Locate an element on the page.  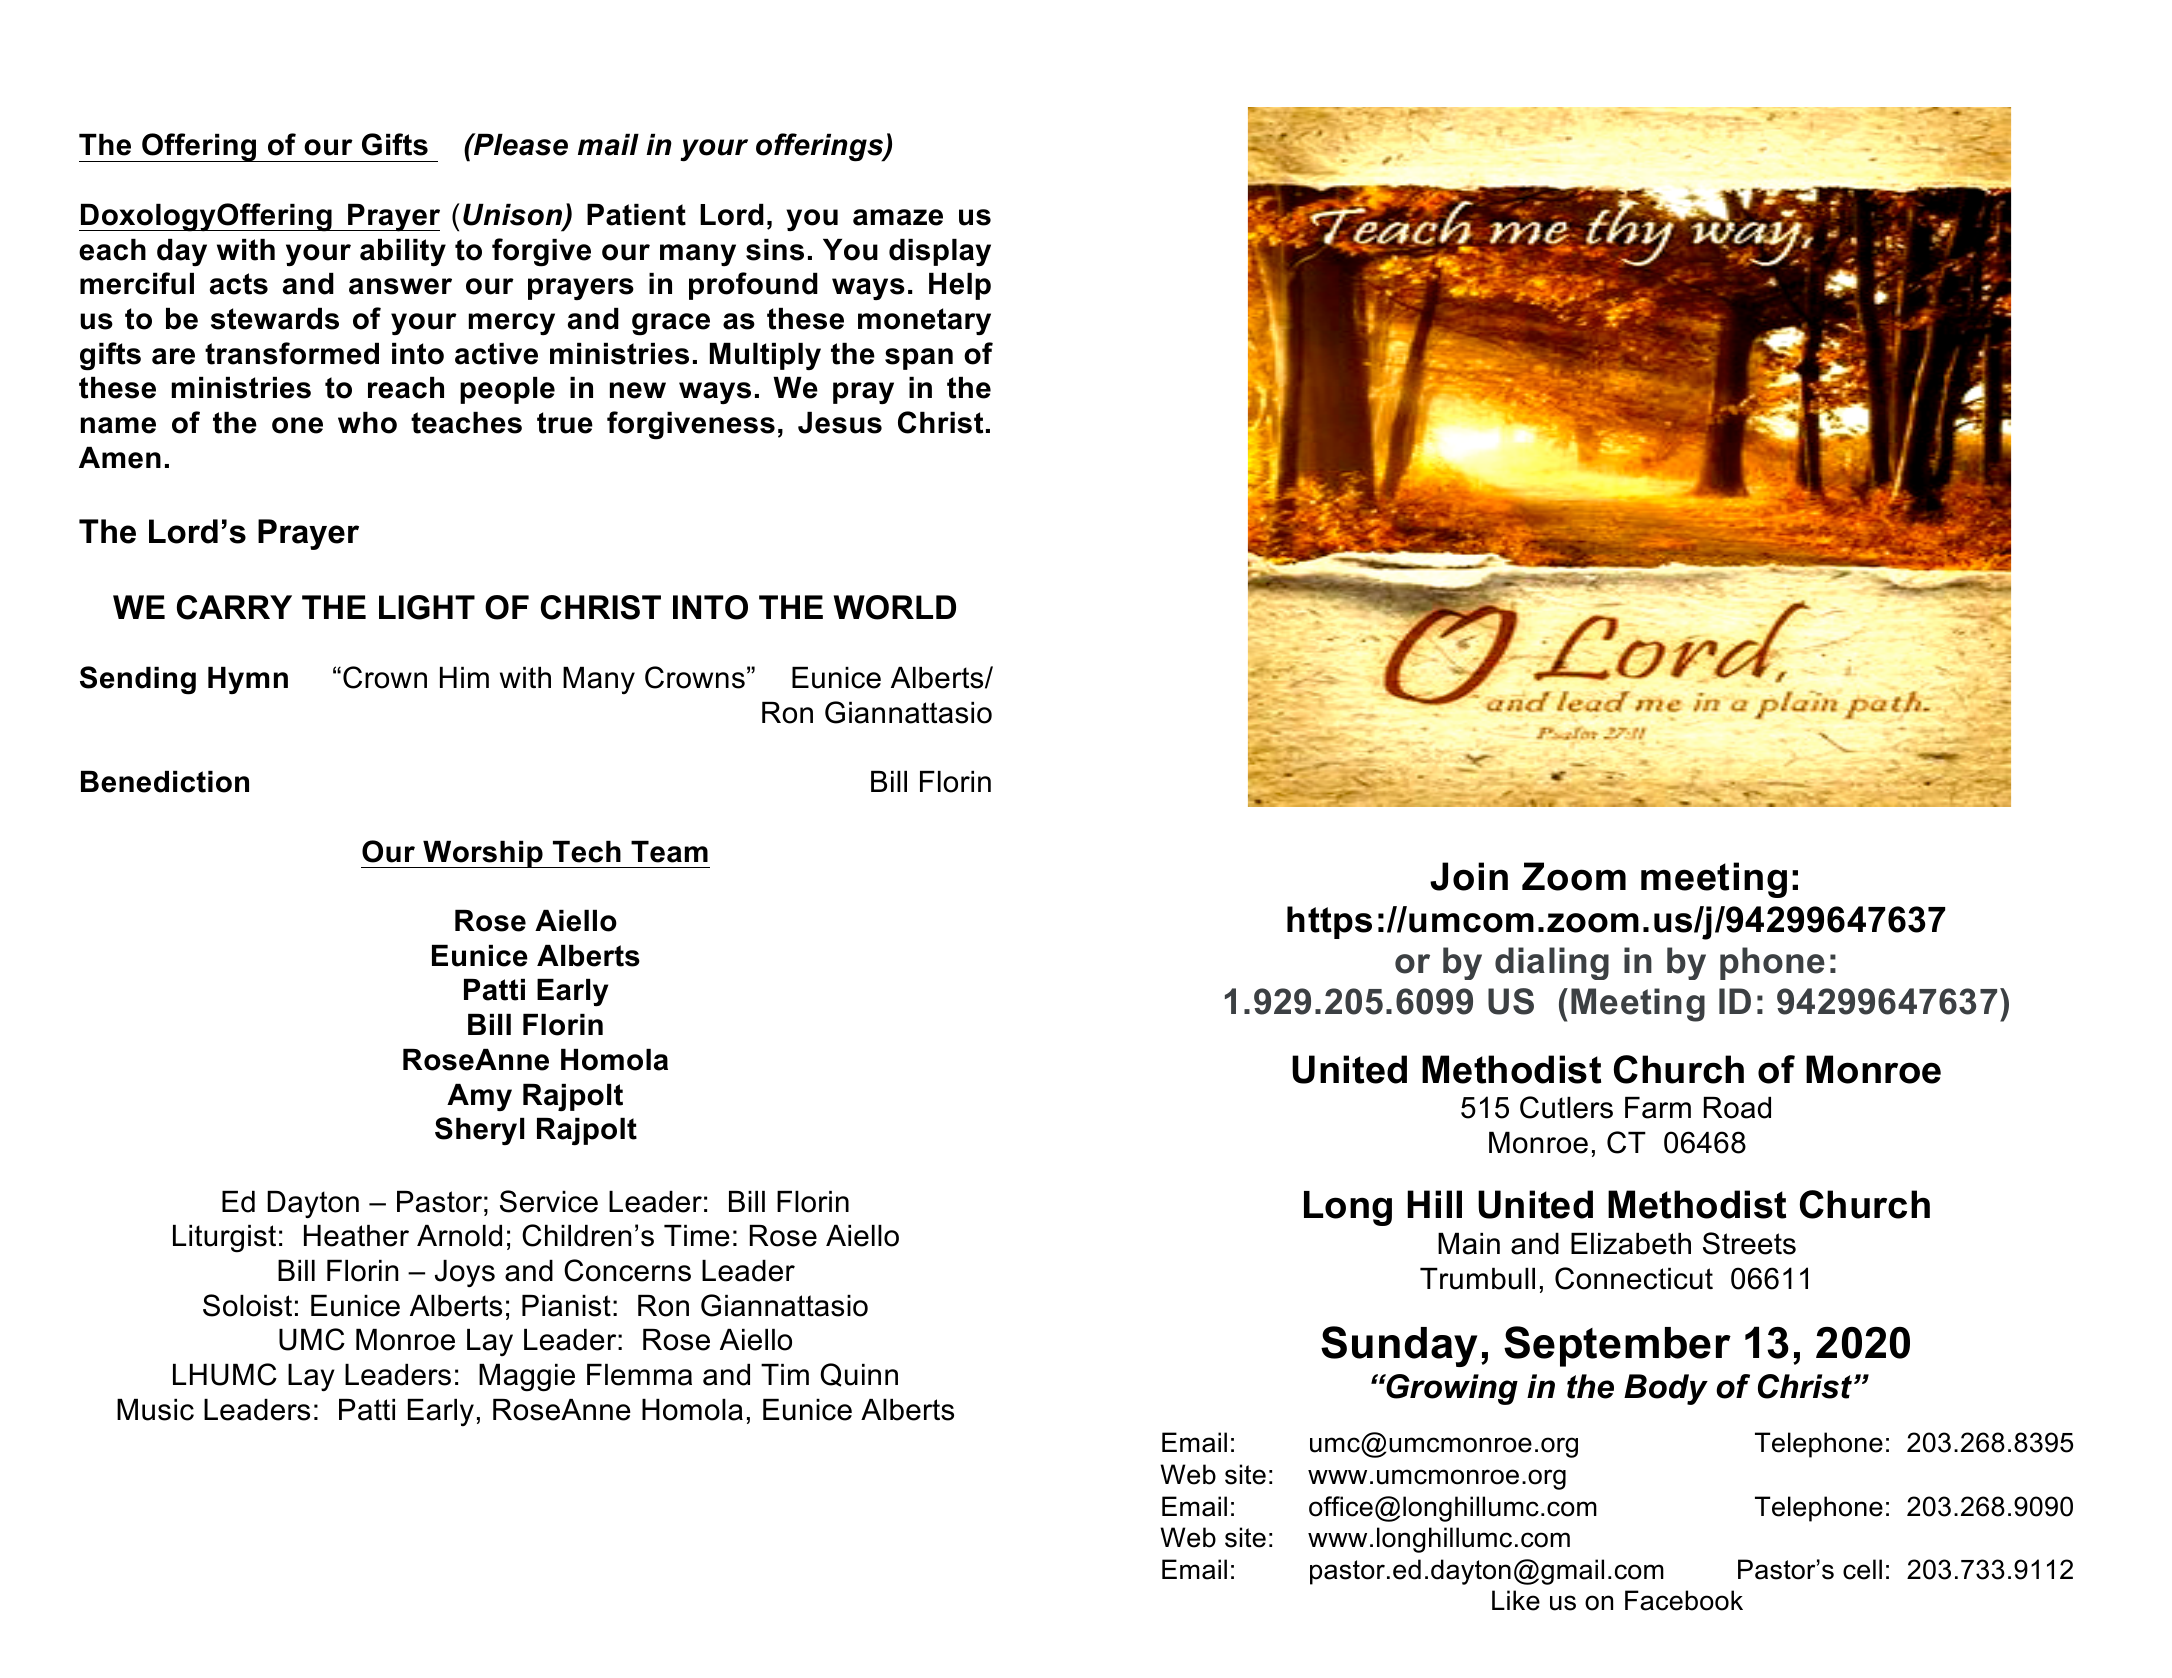
Worship is located at coordinates (483, 854).
